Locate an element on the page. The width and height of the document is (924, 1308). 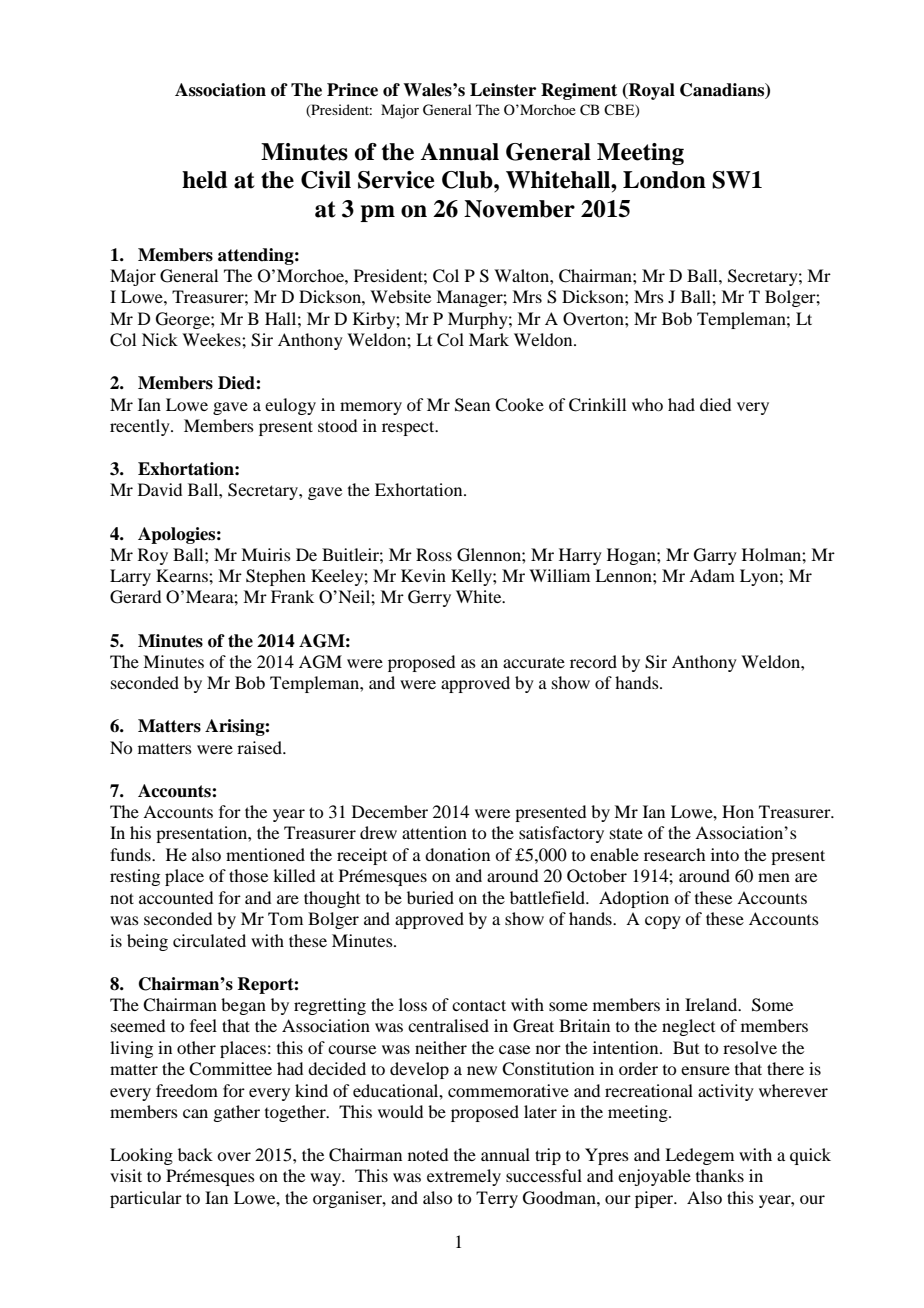
respect is located at coordinates (409, 428).
